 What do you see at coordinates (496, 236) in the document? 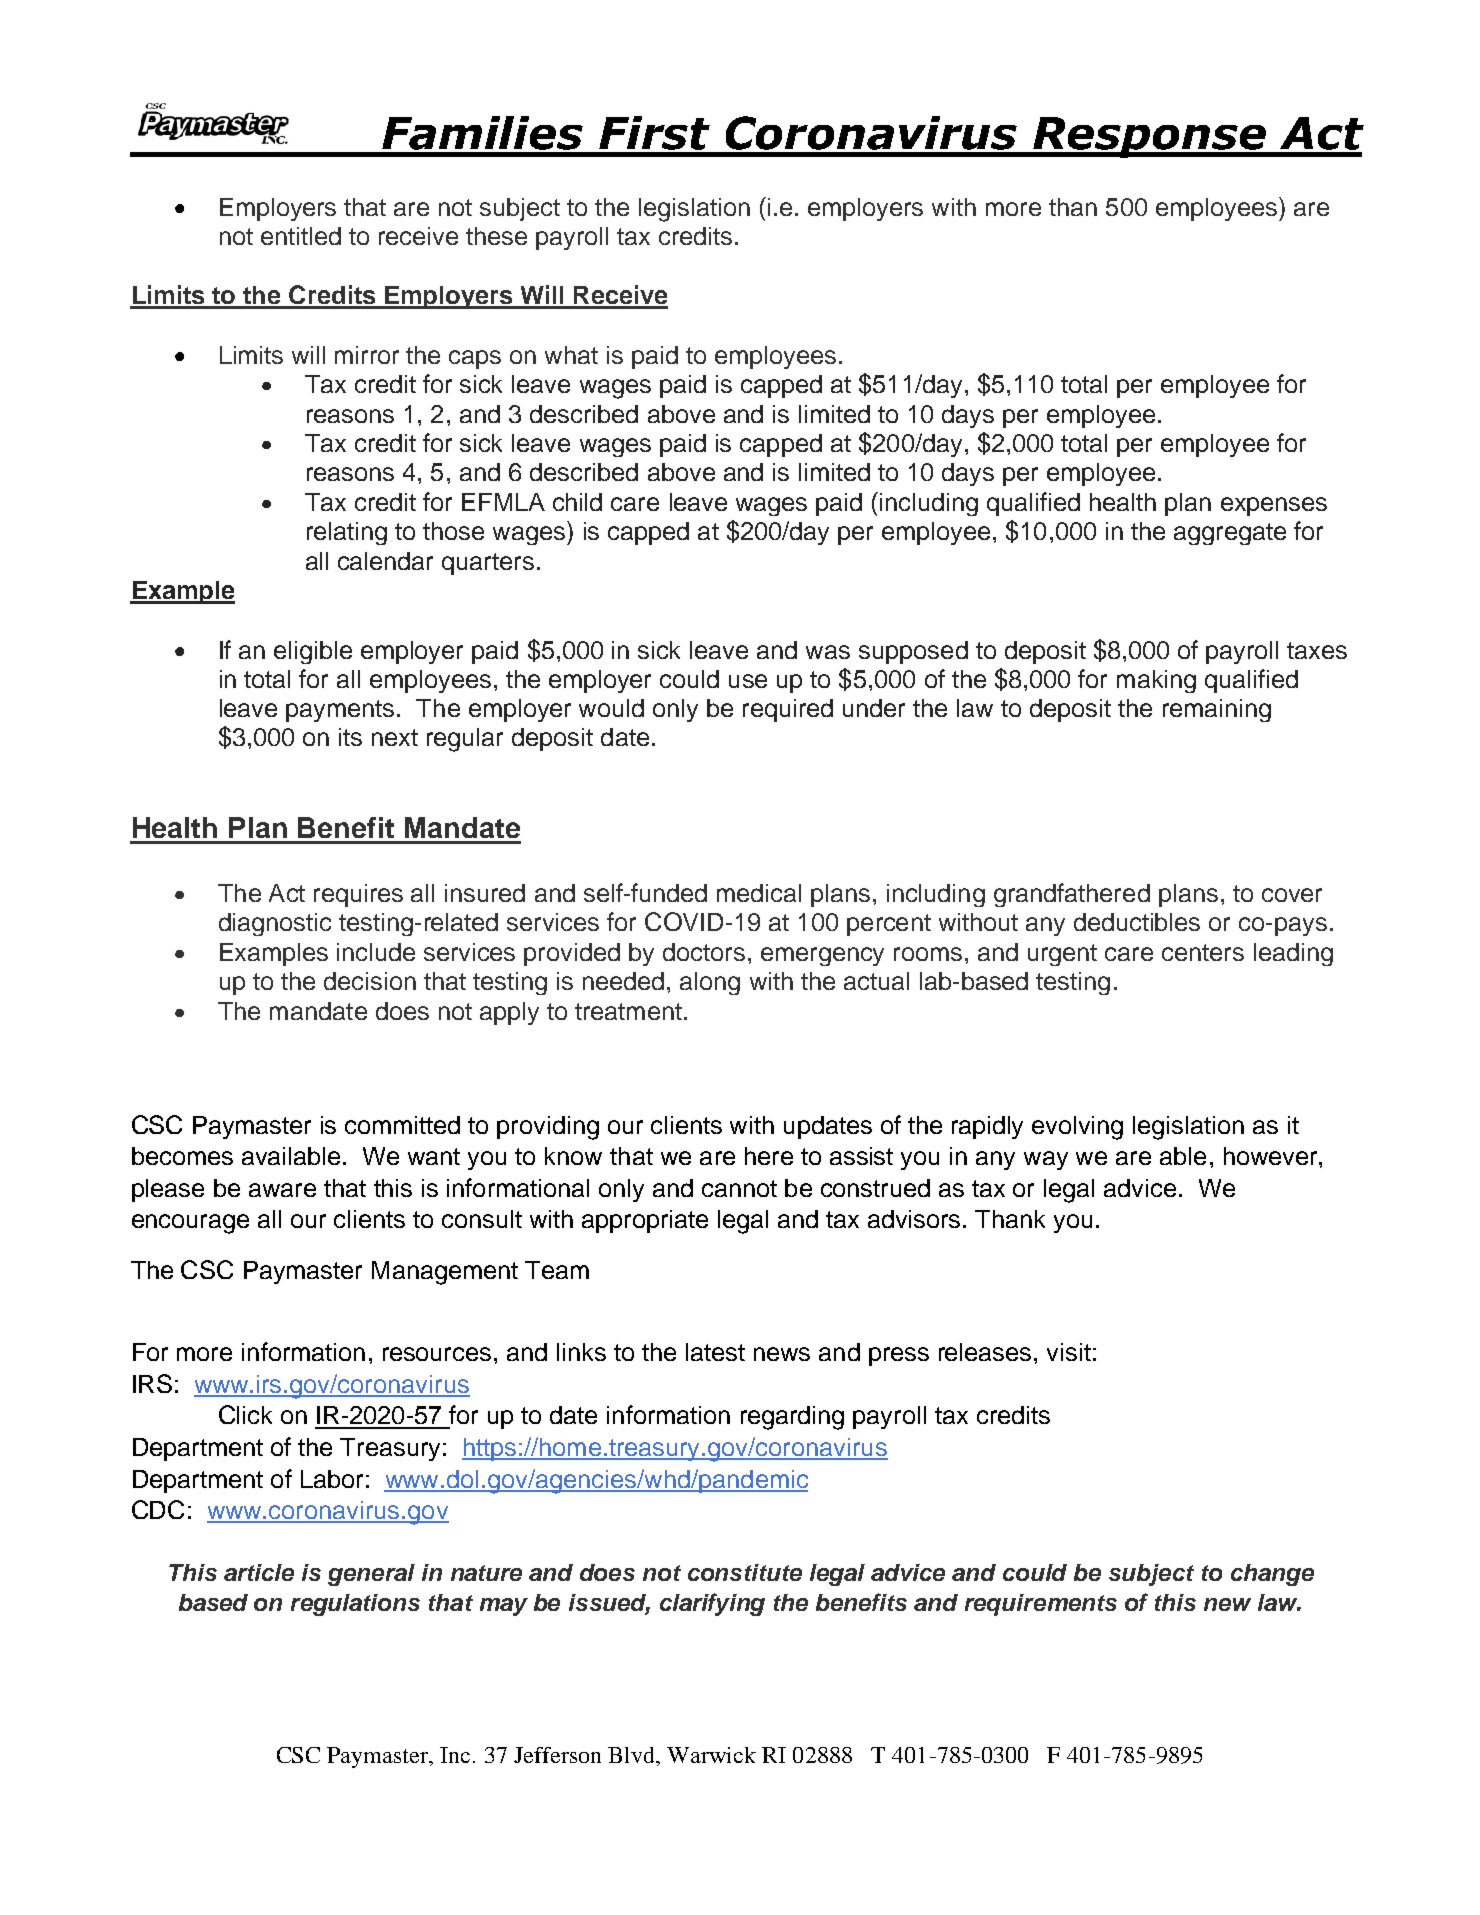
I see `these` at bounding box center [496, 236].
